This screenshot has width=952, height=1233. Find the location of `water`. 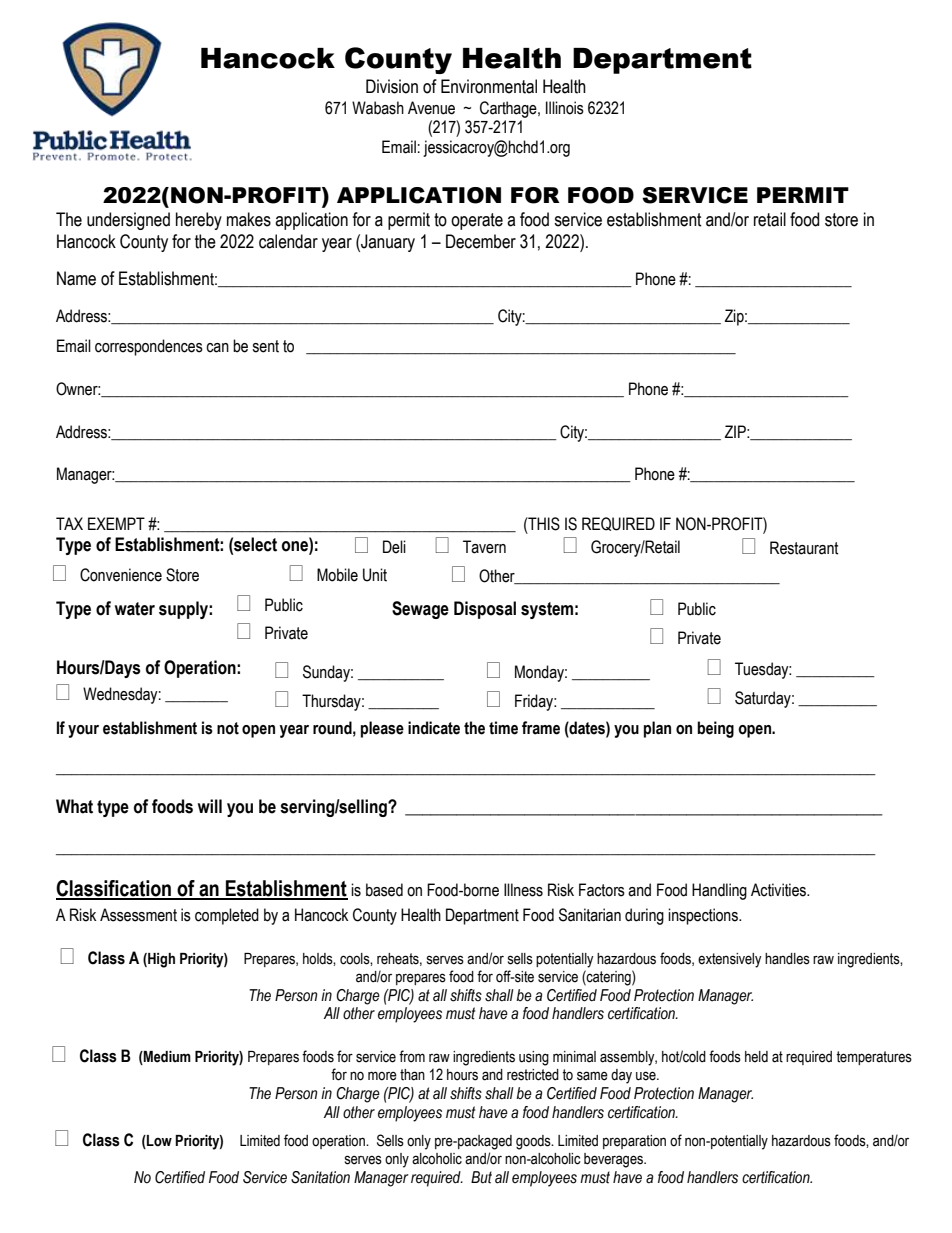

water is located at coordinates (135, 609).
